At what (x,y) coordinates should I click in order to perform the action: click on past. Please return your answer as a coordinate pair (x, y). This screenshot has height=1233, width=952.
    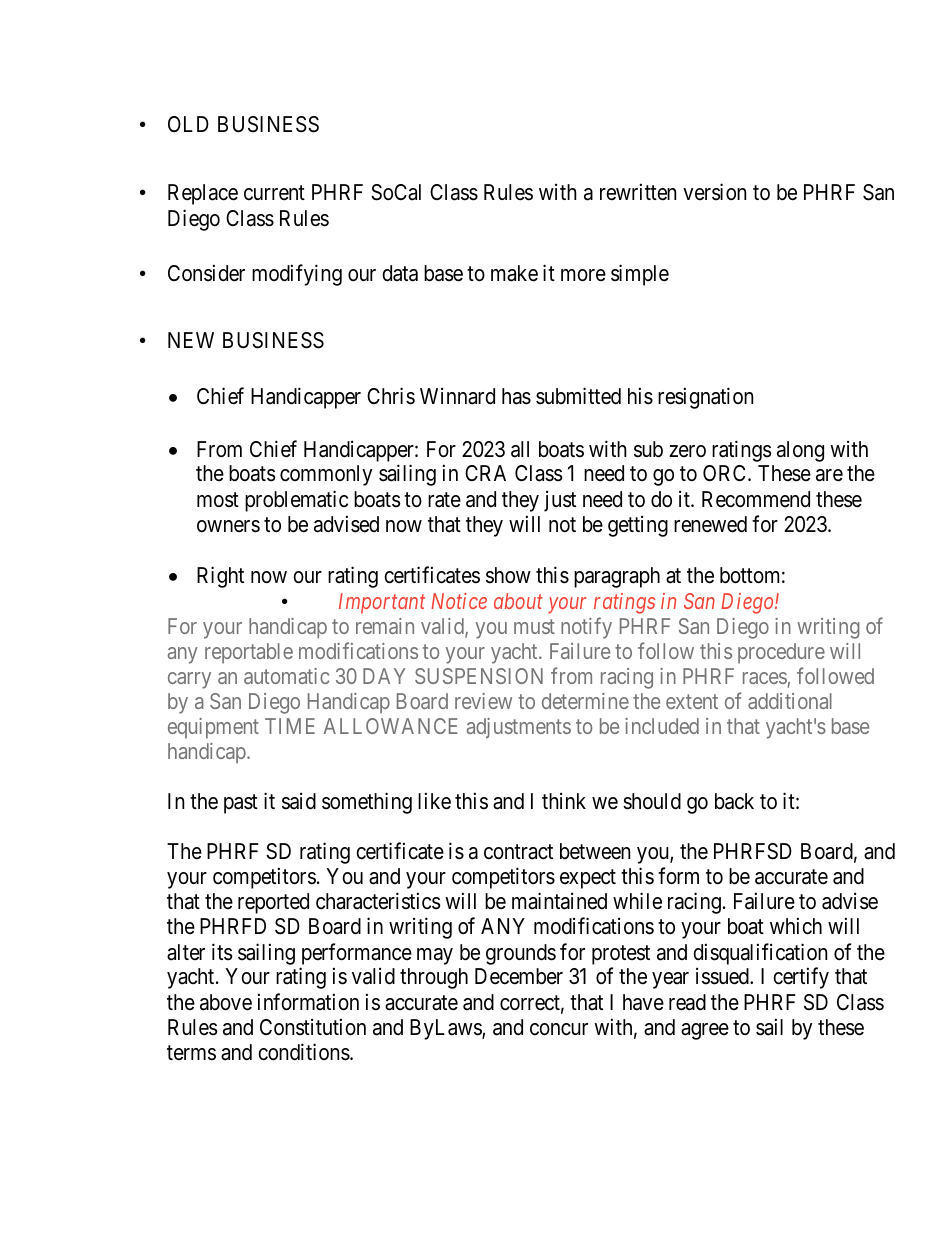
    Looking at the image, I should click on (241, 804).
